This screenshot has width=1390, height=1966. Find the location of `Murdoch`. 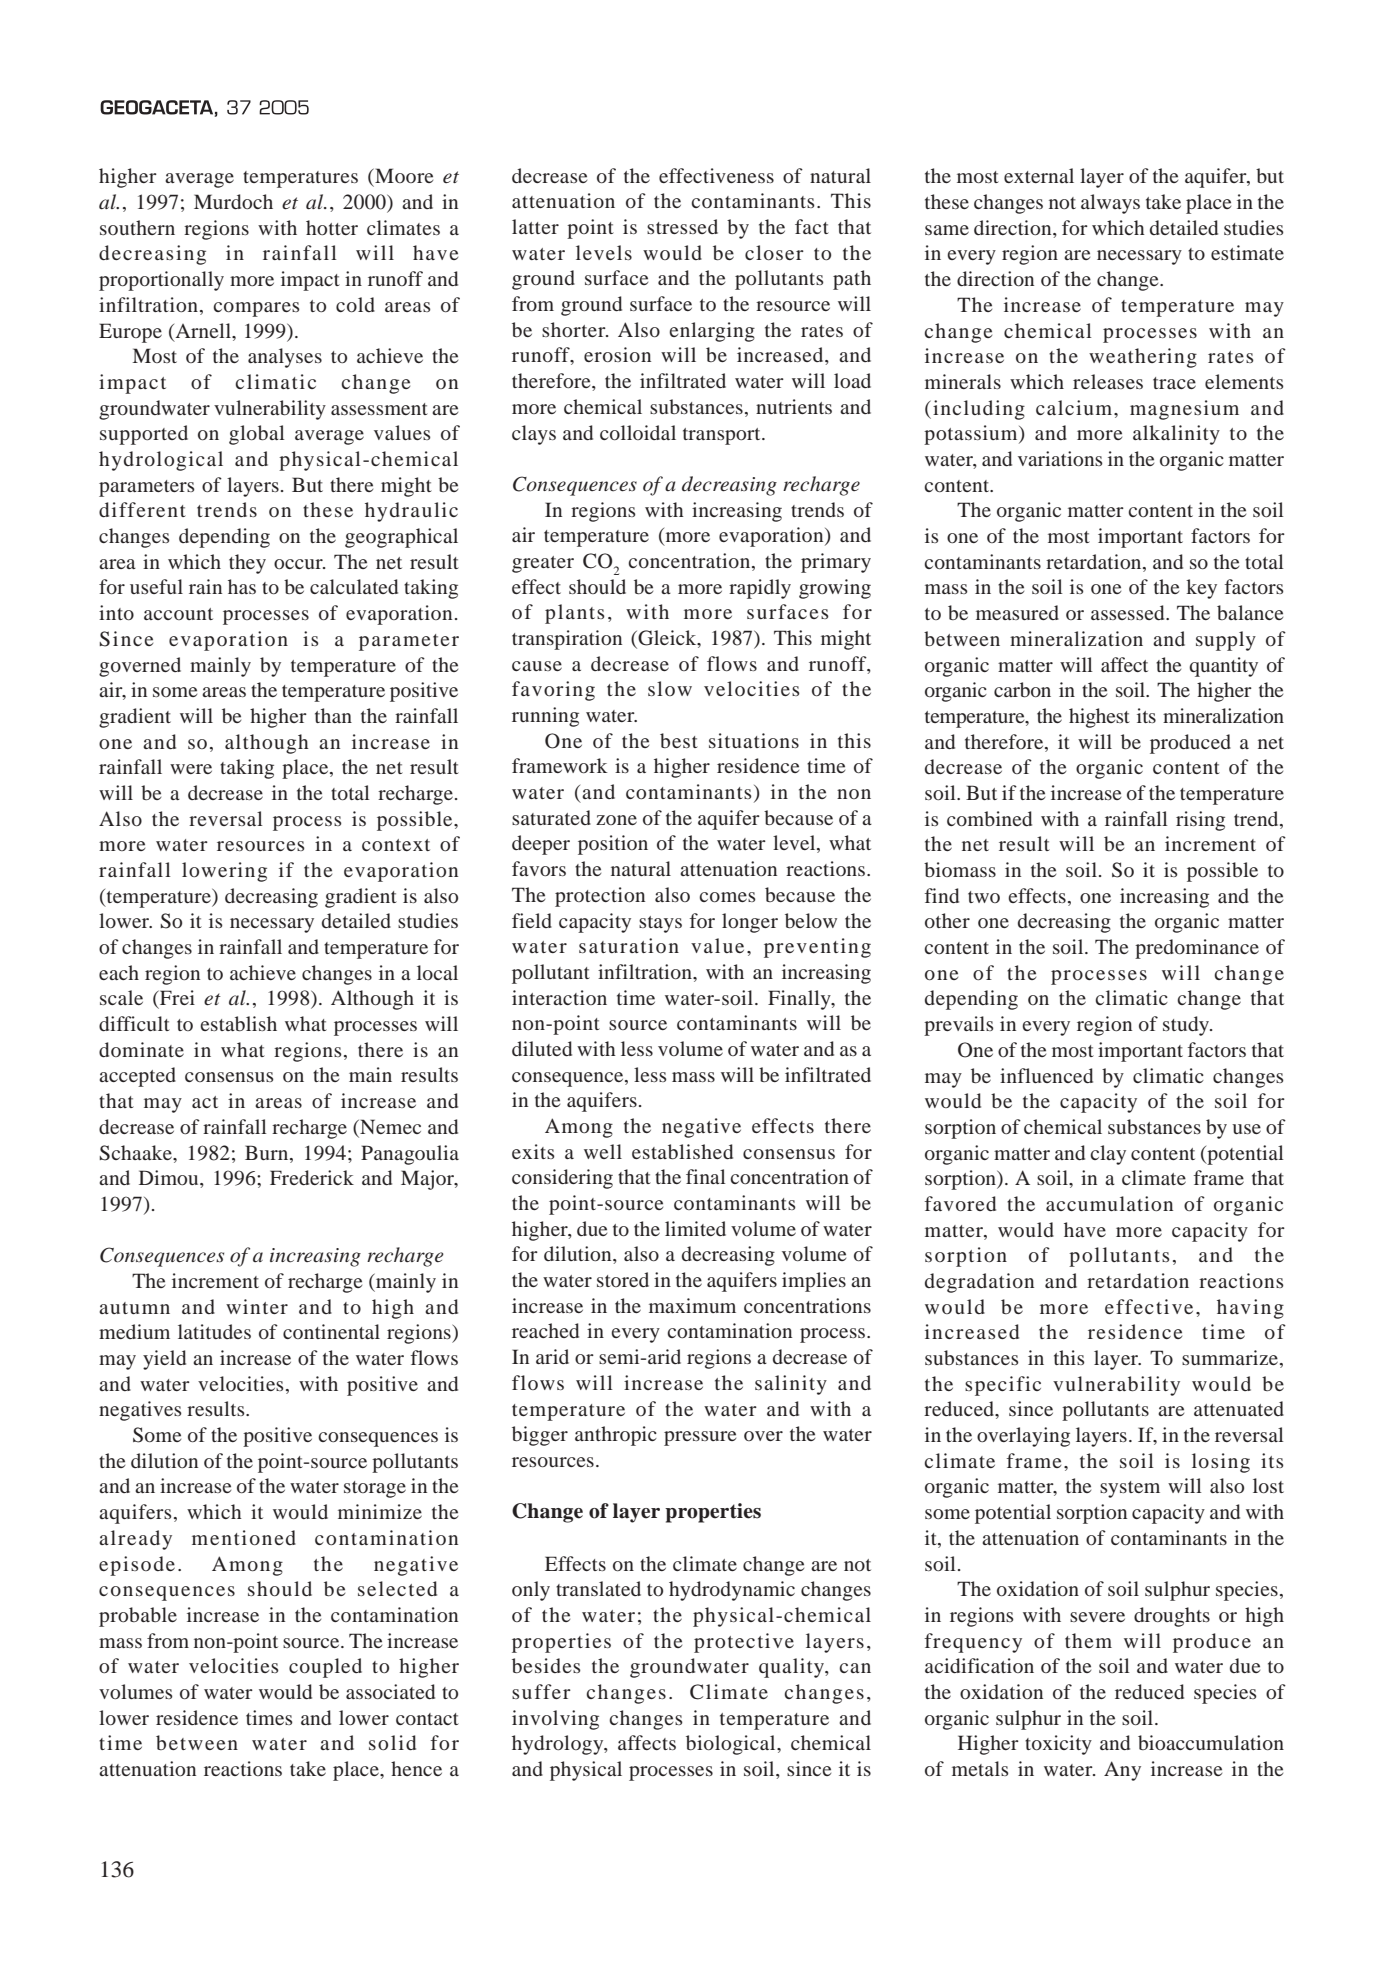

Murdoch is located at coordinates (233, 201).
